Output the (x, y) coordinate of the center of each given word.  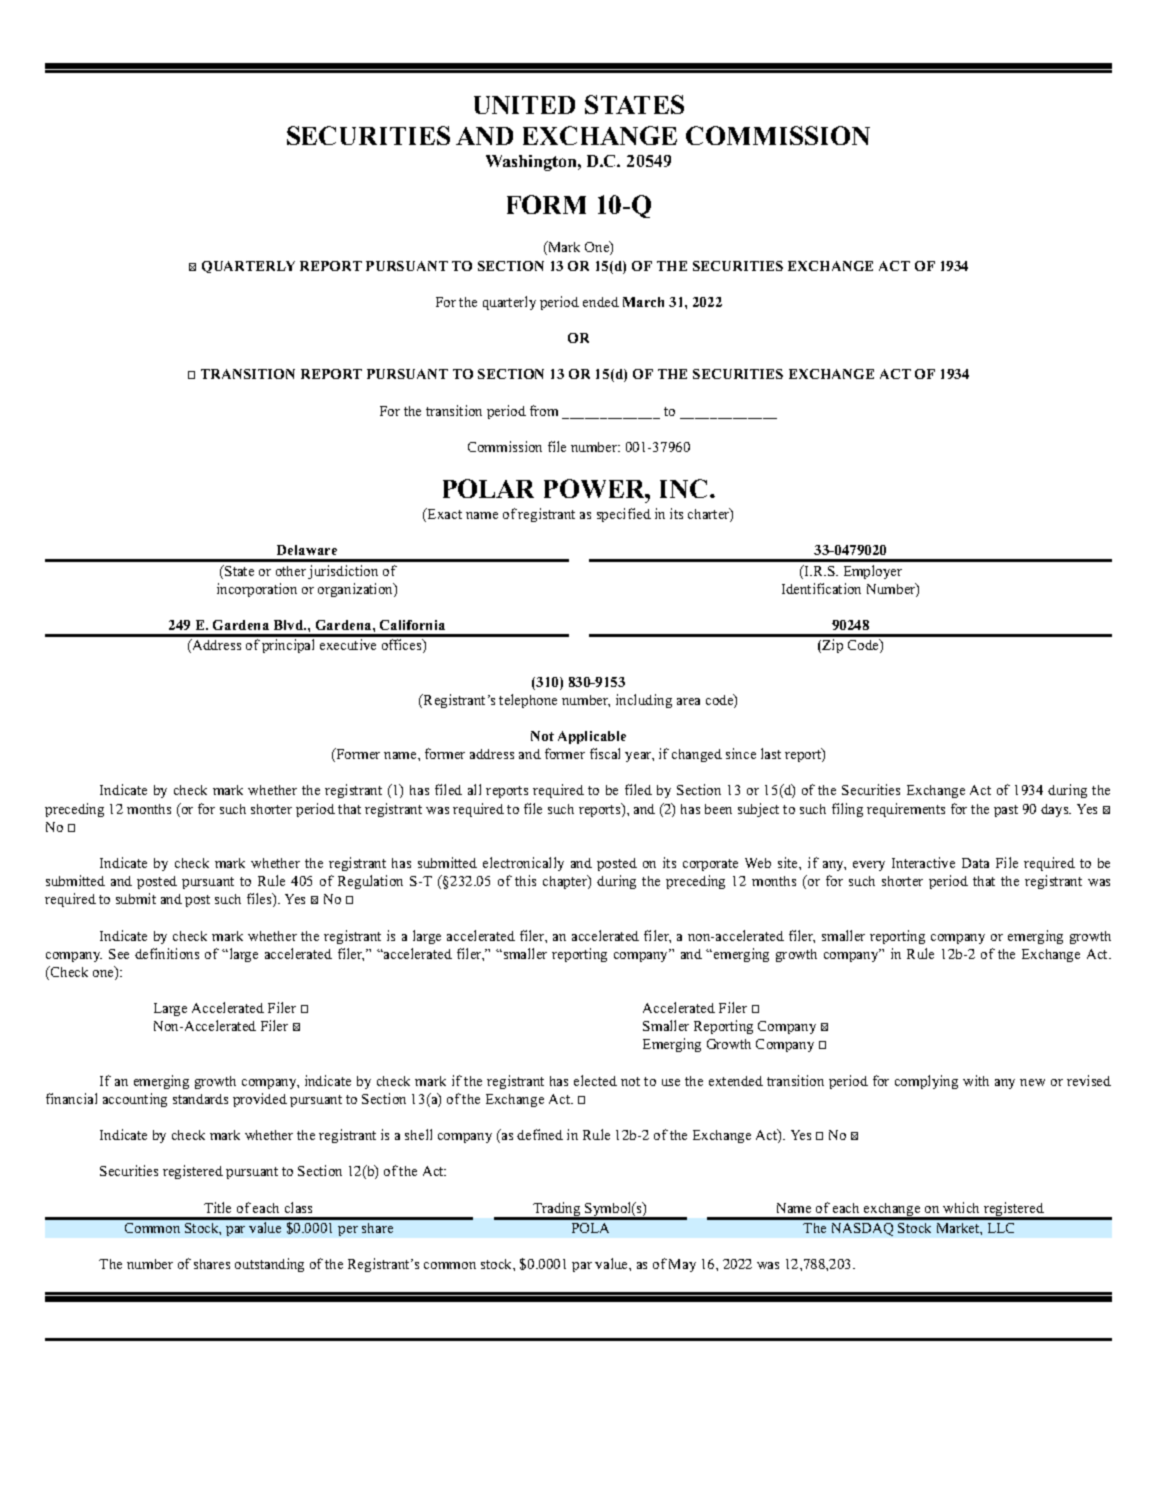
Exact (443, 515)
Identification (821, 588)
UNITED (524, 105)
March (643, 302)
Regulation (370, 882)
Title (217, 1207)
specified (624, 515)
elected (595, 1080)
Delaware (307, 550)
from (544, 410)
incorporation (257, 590)
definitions (167, 953)
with (976, 1080)
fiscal (605, 753)
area (688, 701)
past (1006, 811)
